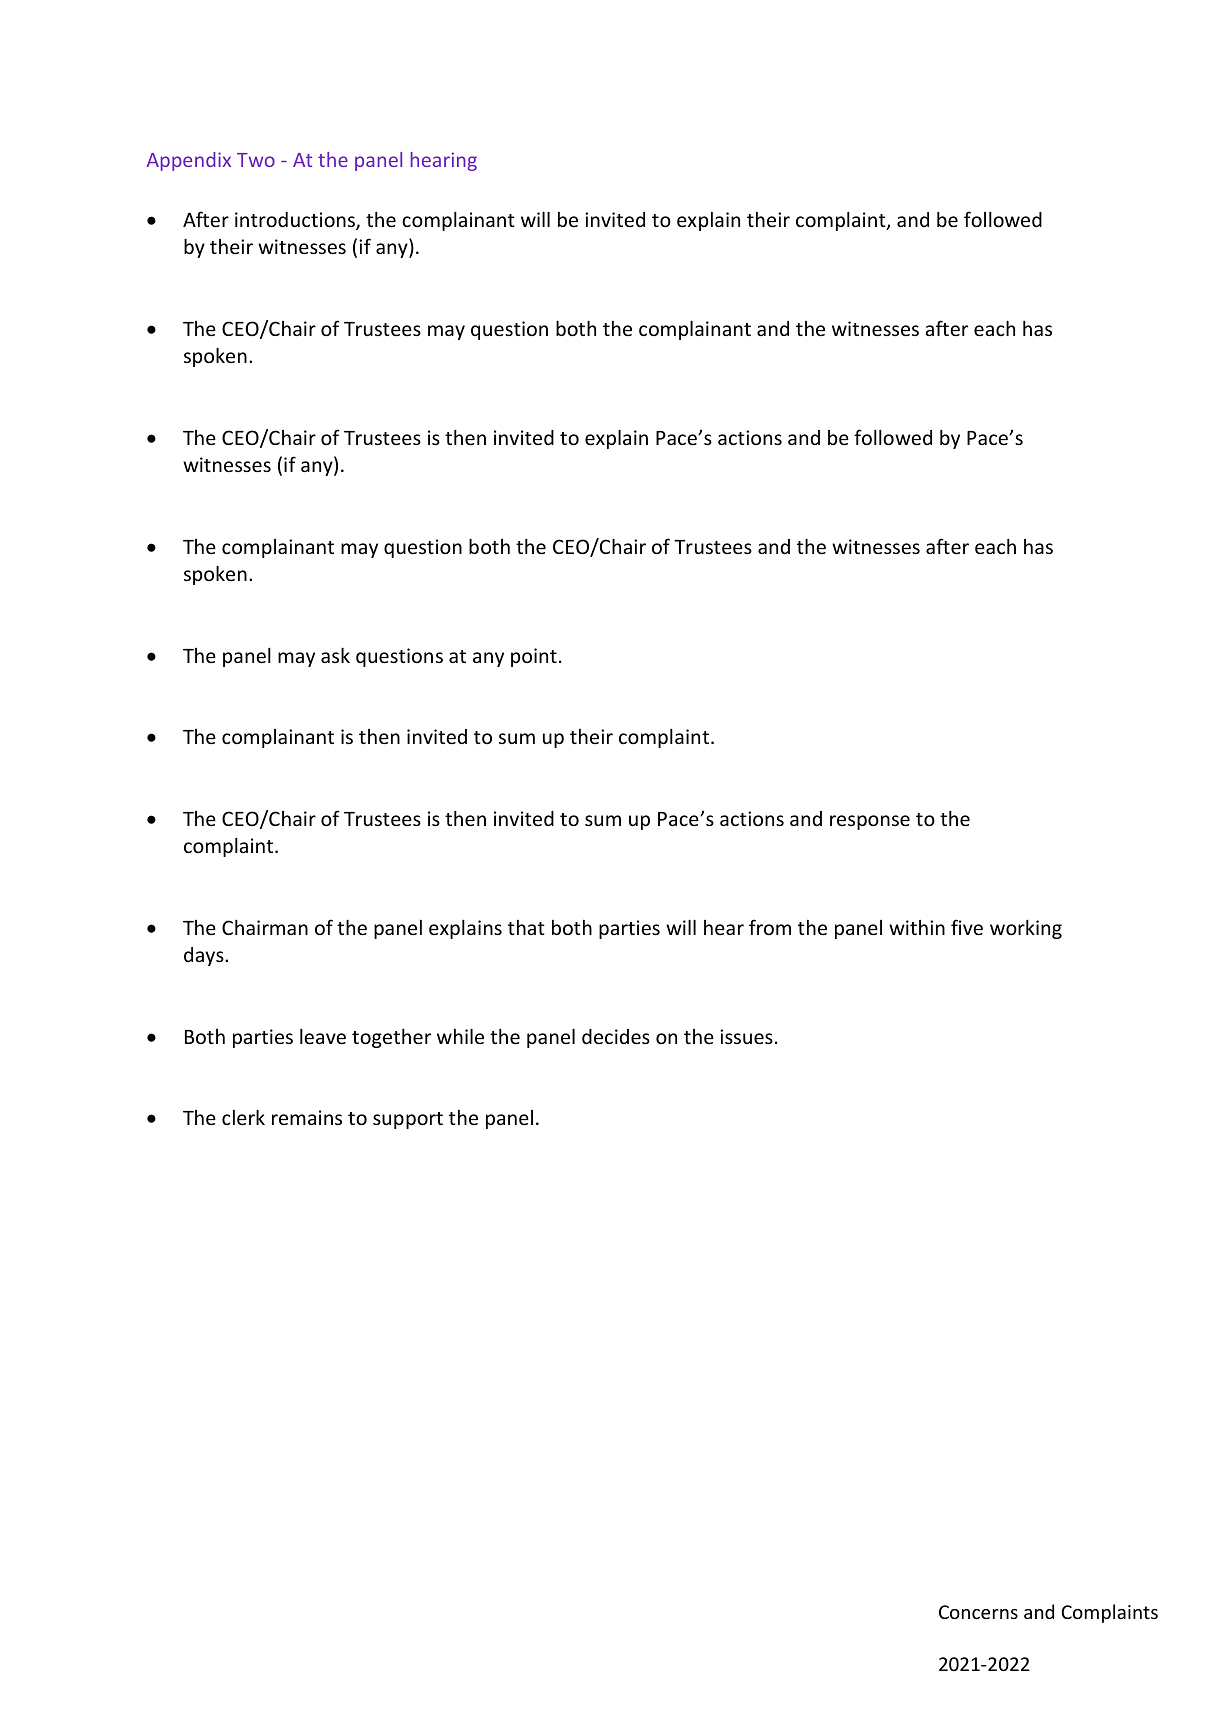  Describe the element at coordinates (243, 1117) in the screenshot. I see `clerk` at that location.
